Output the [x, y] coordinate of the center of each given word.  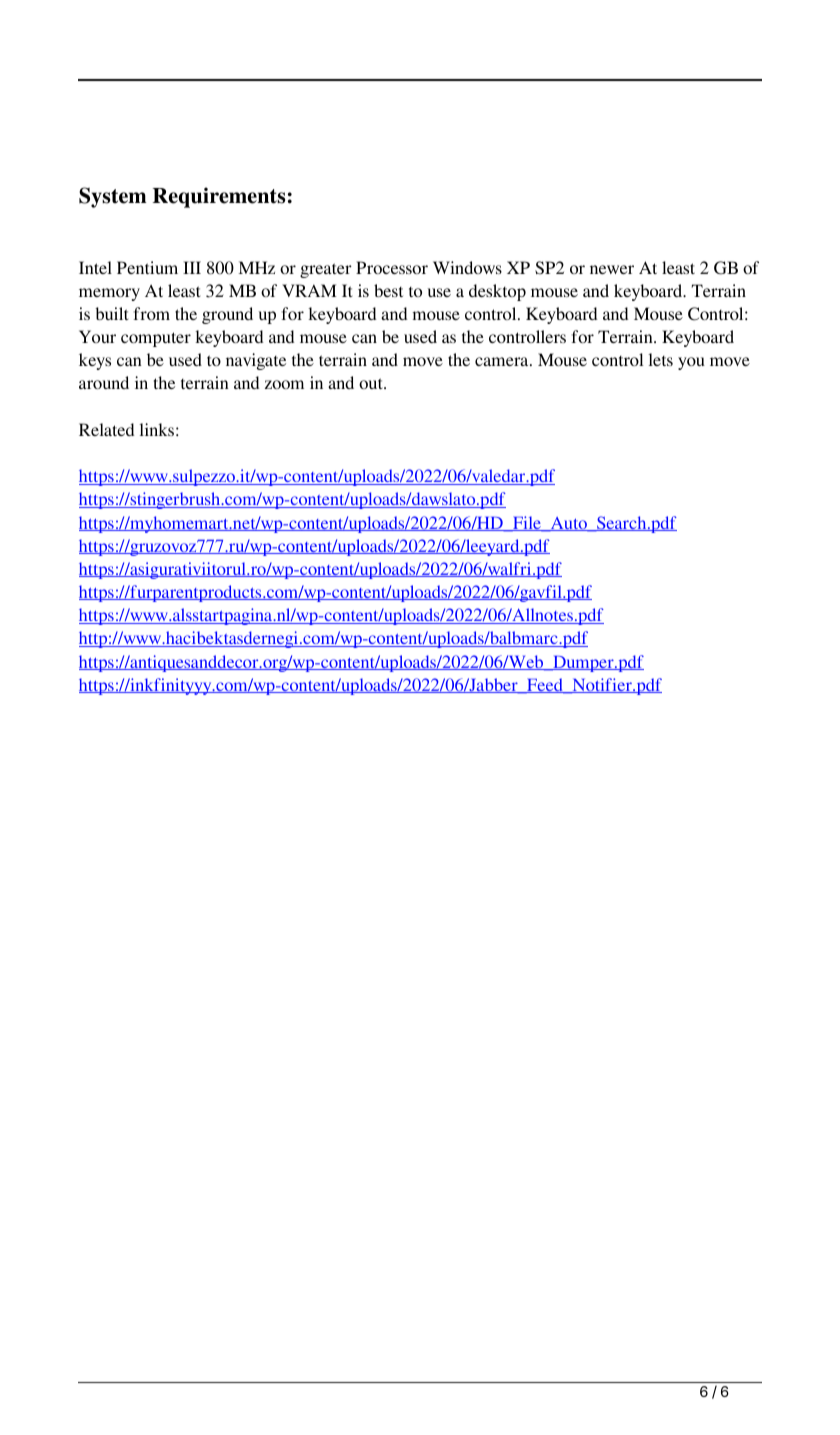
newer [612, 269]
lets [660, 359]
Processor [392, 267]
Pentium [147, 267]
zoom [284, 384]
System [113, 197]
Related [106, 429]
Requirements [219, 197]
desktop [497, 292]
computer [156, 339]
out [372, 383]
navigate [256, 361]
